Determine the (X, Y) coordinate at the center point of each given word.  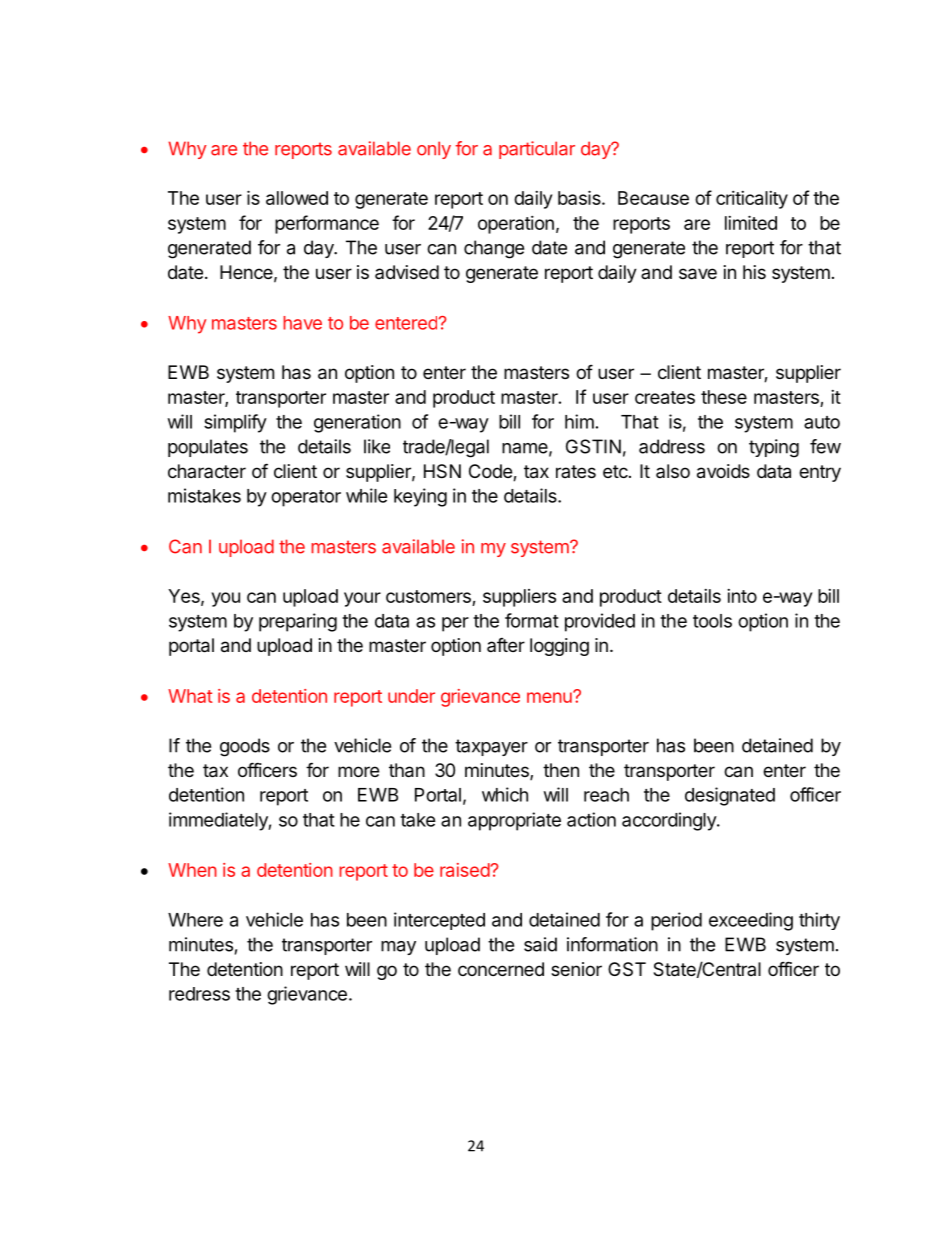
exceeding (751, 921)
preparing (298, 622)
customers (428, 596)
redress (199, 994)
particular (537, 150)
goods (245, 747)
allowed (297, 198)
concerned (501, 969)
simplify (235, 423)
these (724, 397)
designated (730, 796)
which (505, 794)
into (742, 596)
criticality (752, 200)
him (579, 421)
